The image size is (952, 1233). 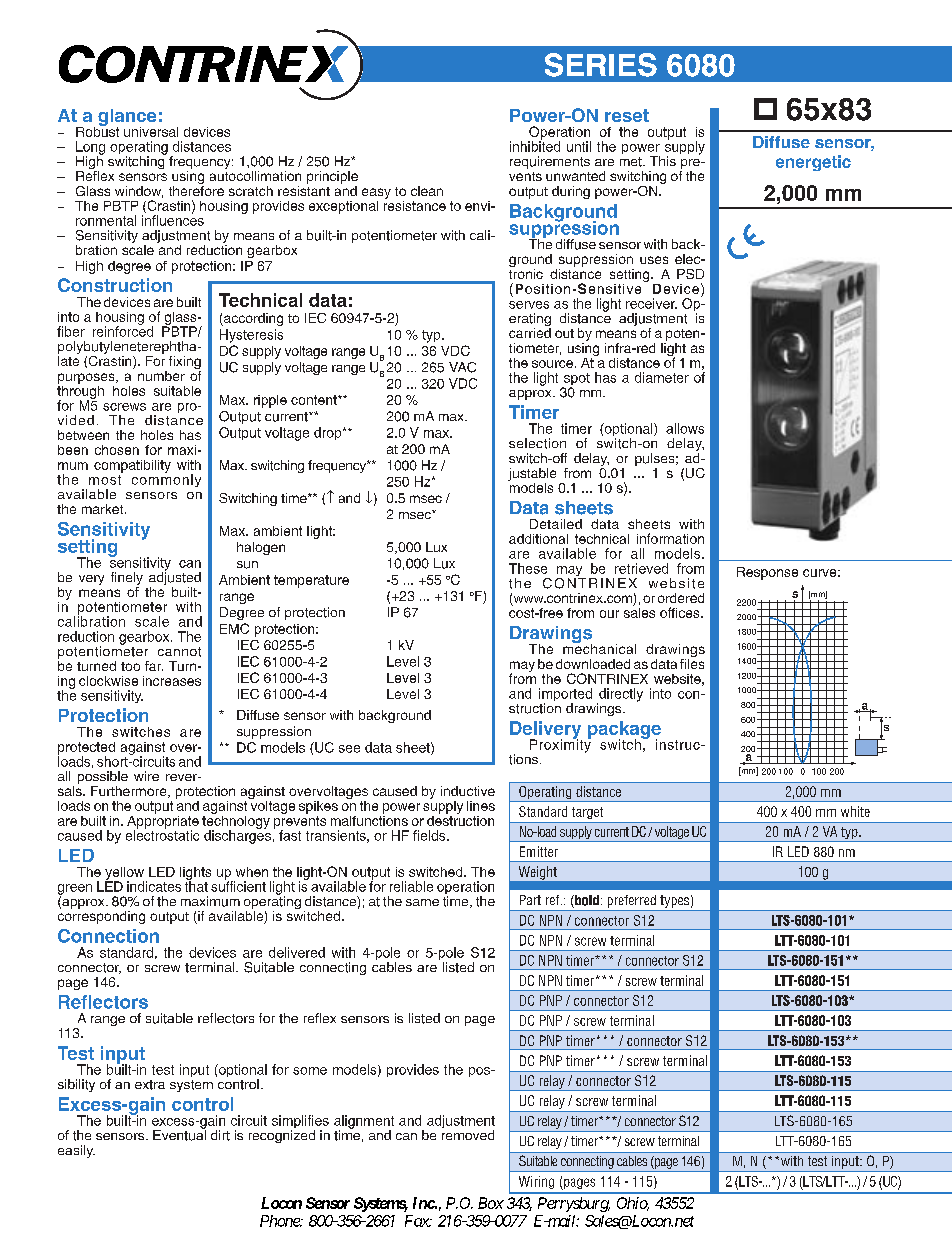 I want to click on cannot, so click(x=179, y=652).
